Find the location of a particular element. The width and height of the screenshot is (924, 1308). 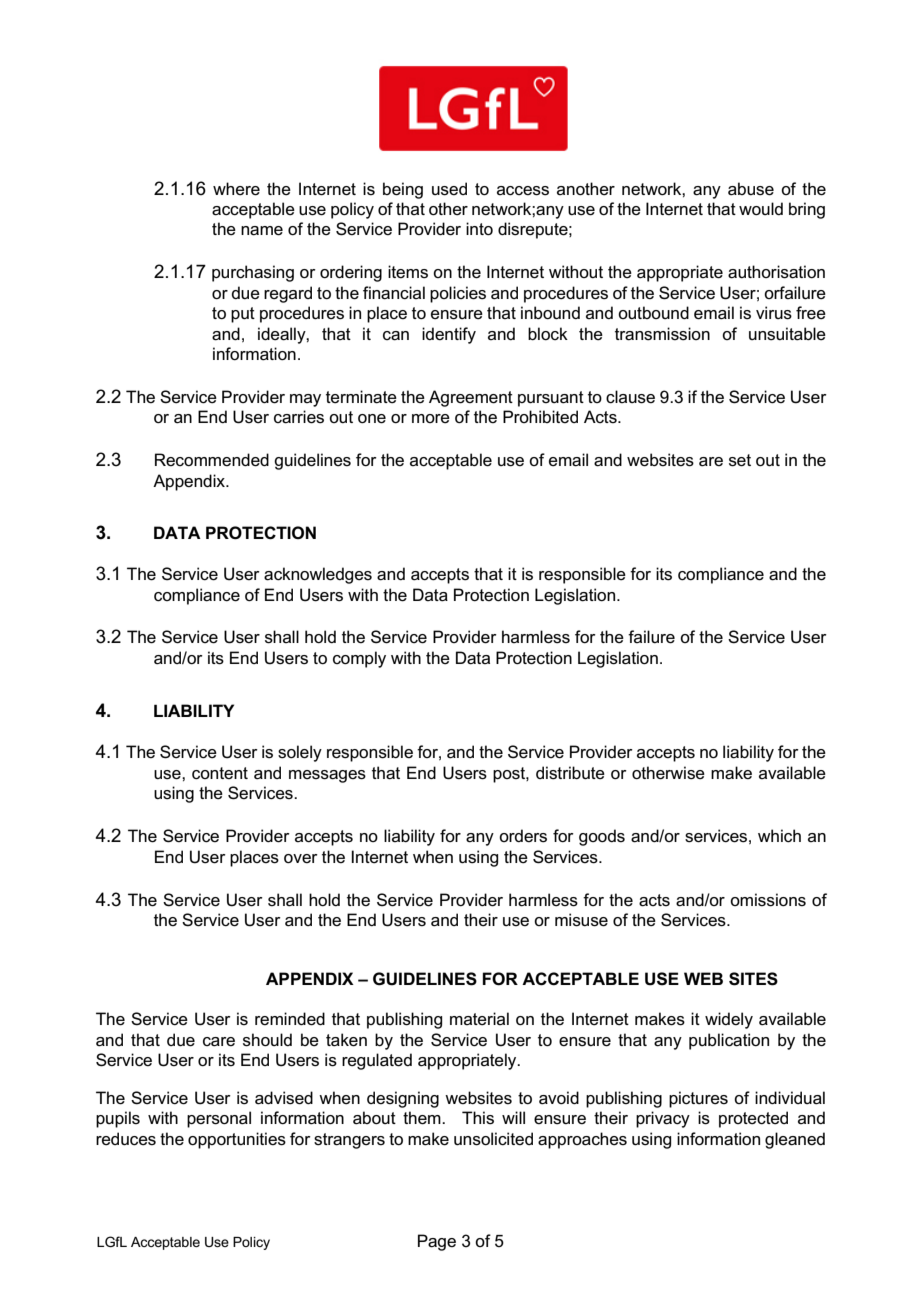

where is located at coordinates (236, 189).
